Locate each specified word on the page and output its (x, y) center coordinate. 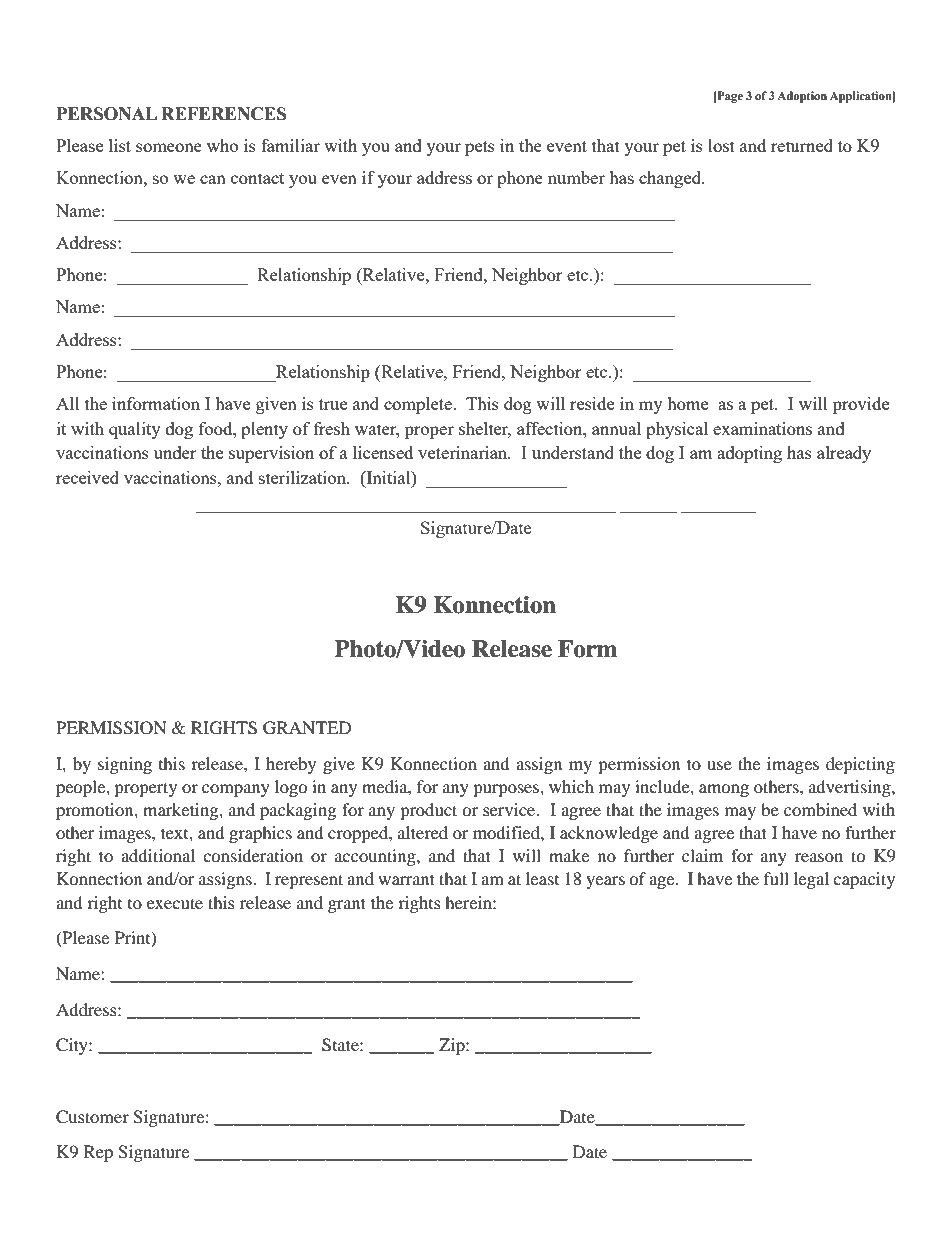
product (428, 811)
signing (125, 765)
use (719, 765)
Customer (92, 1117)
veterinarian (464, 452)
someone (169, 147)
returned (802, 145)
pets (480, 148)
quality (135, 430)
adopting (749, 454)
